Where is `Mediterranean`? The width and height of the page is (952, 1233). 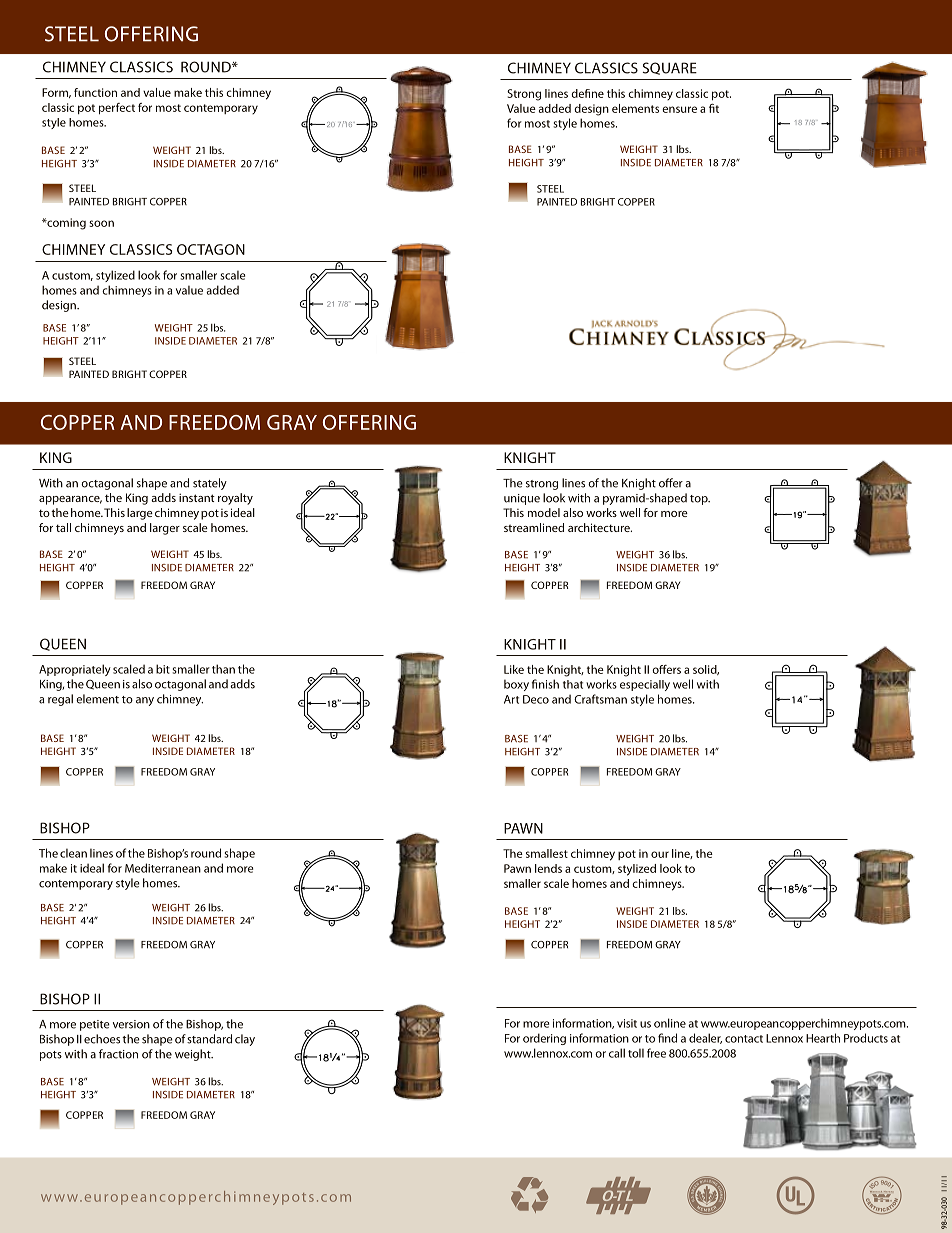 Mediterranean is located at coordinates (163, 868).
